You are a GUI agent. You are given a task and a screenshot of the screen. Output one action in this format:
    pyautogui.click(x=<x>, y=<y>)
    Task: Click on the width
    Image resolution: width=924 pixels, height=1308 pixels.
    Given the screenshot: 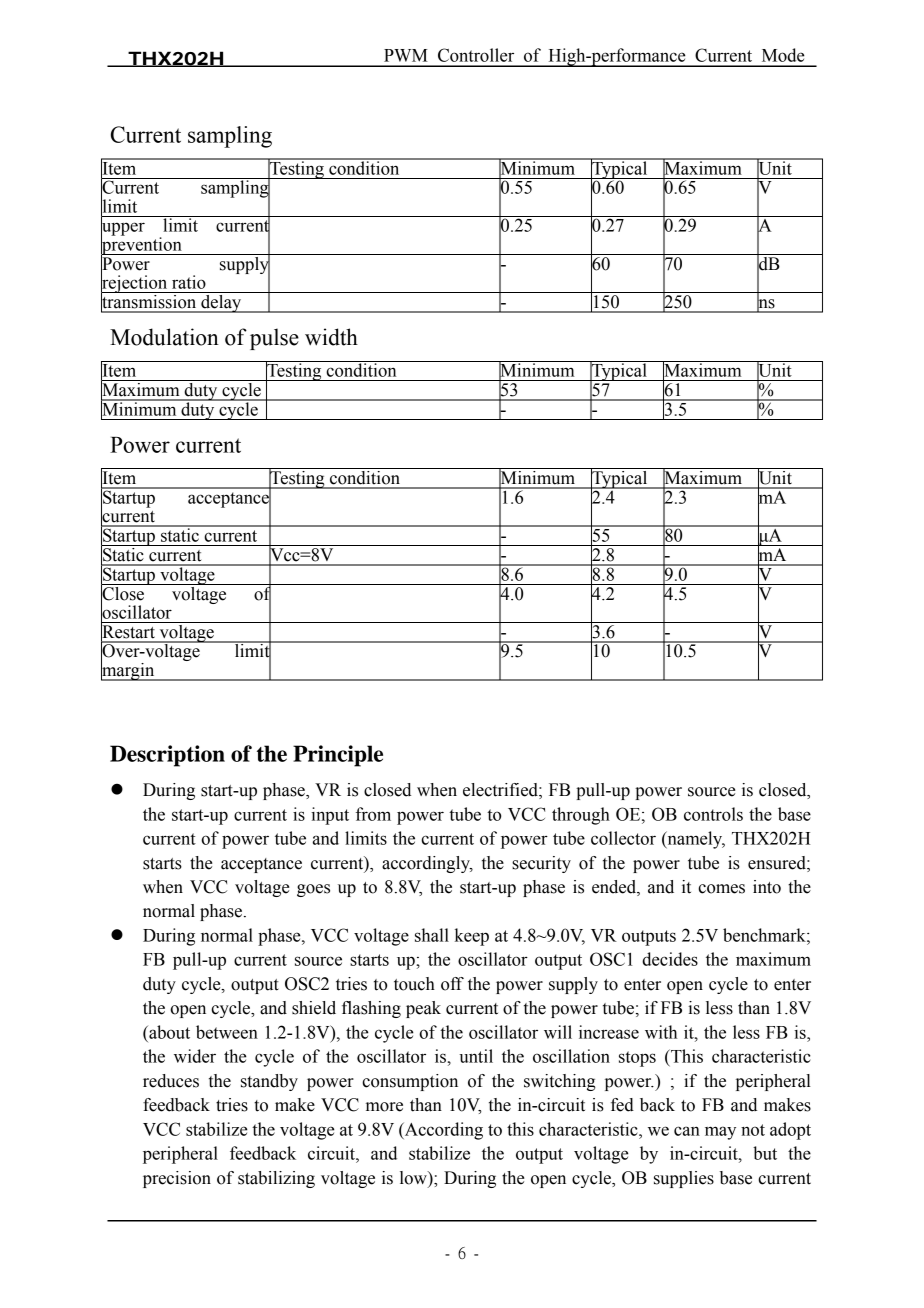 What is the action you would take?
    pyautogui.click(x=331, y=337)
